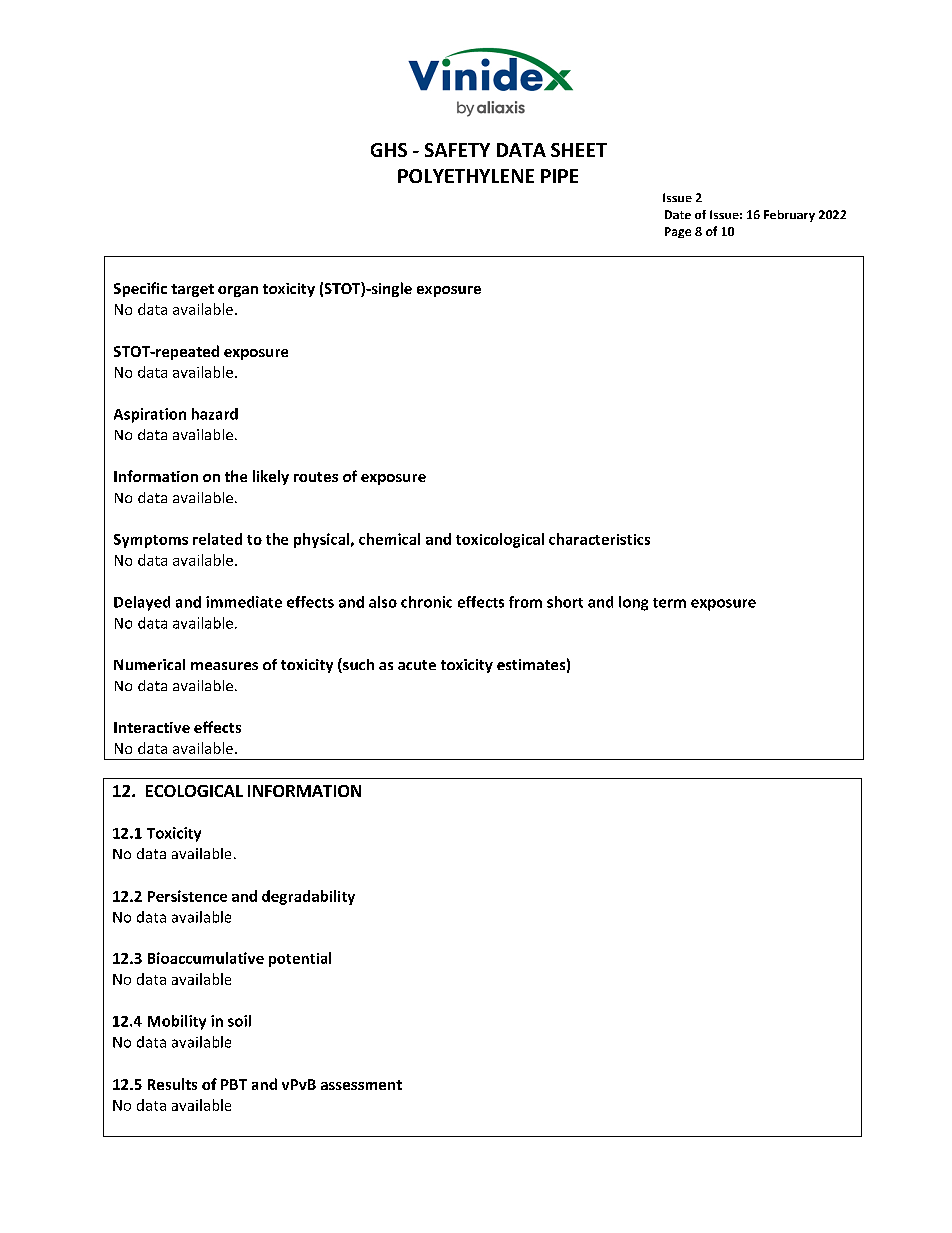 The image size is (952, 1233). I want to click on assessment, so click(361, 1085).
